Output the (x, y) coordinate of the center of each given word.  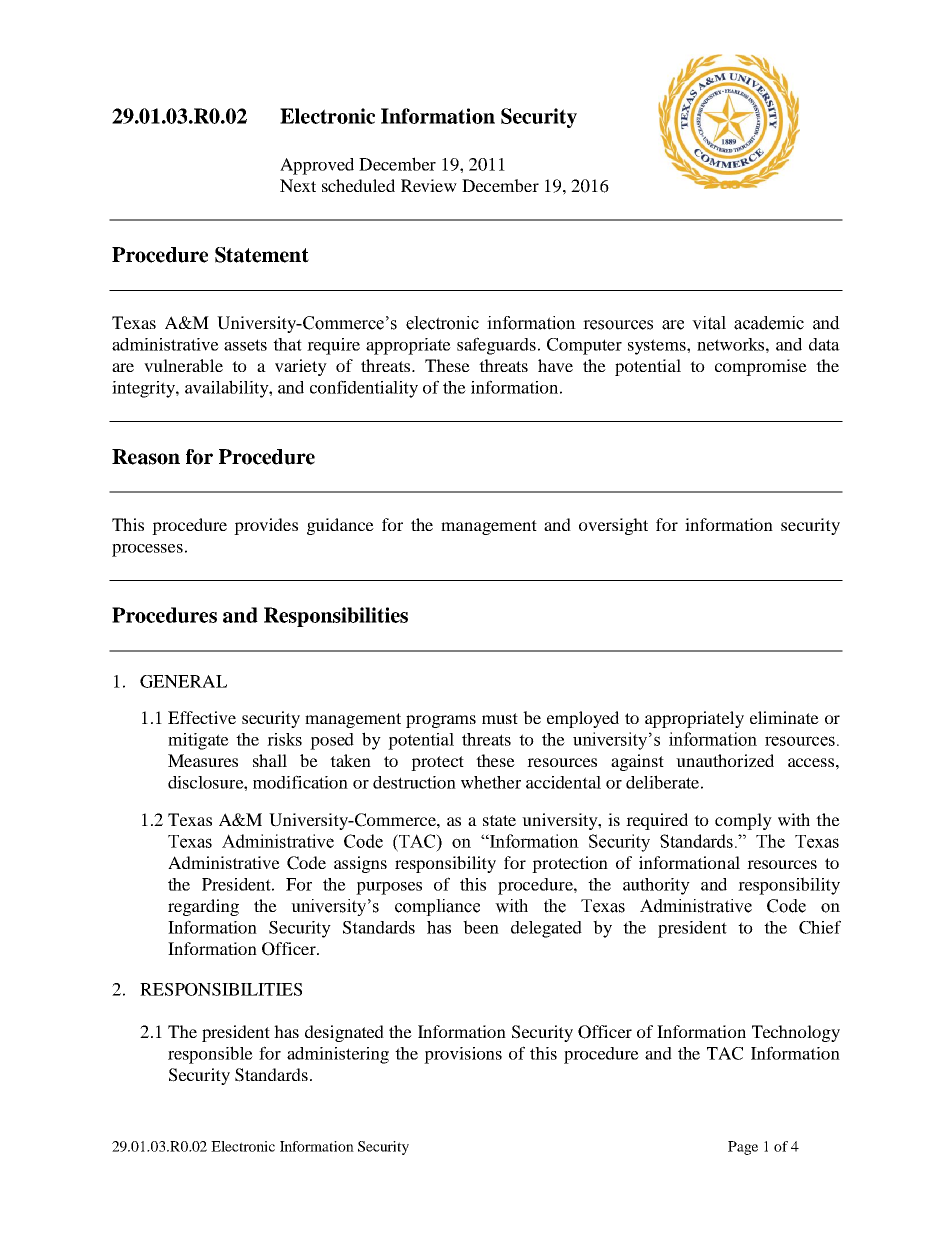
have (555, 365)
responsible (210, 1055)
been (481, 927)
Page (743, 1148)
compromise (761, 367)
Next (298, 185)
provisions (463, 1055)
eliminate (784, 717)
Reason (146, 457)
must (500, 718)
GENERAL (183, 681)
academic (769, 323)
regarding (203, 907)
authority (656, 886)
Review (429, 185)
